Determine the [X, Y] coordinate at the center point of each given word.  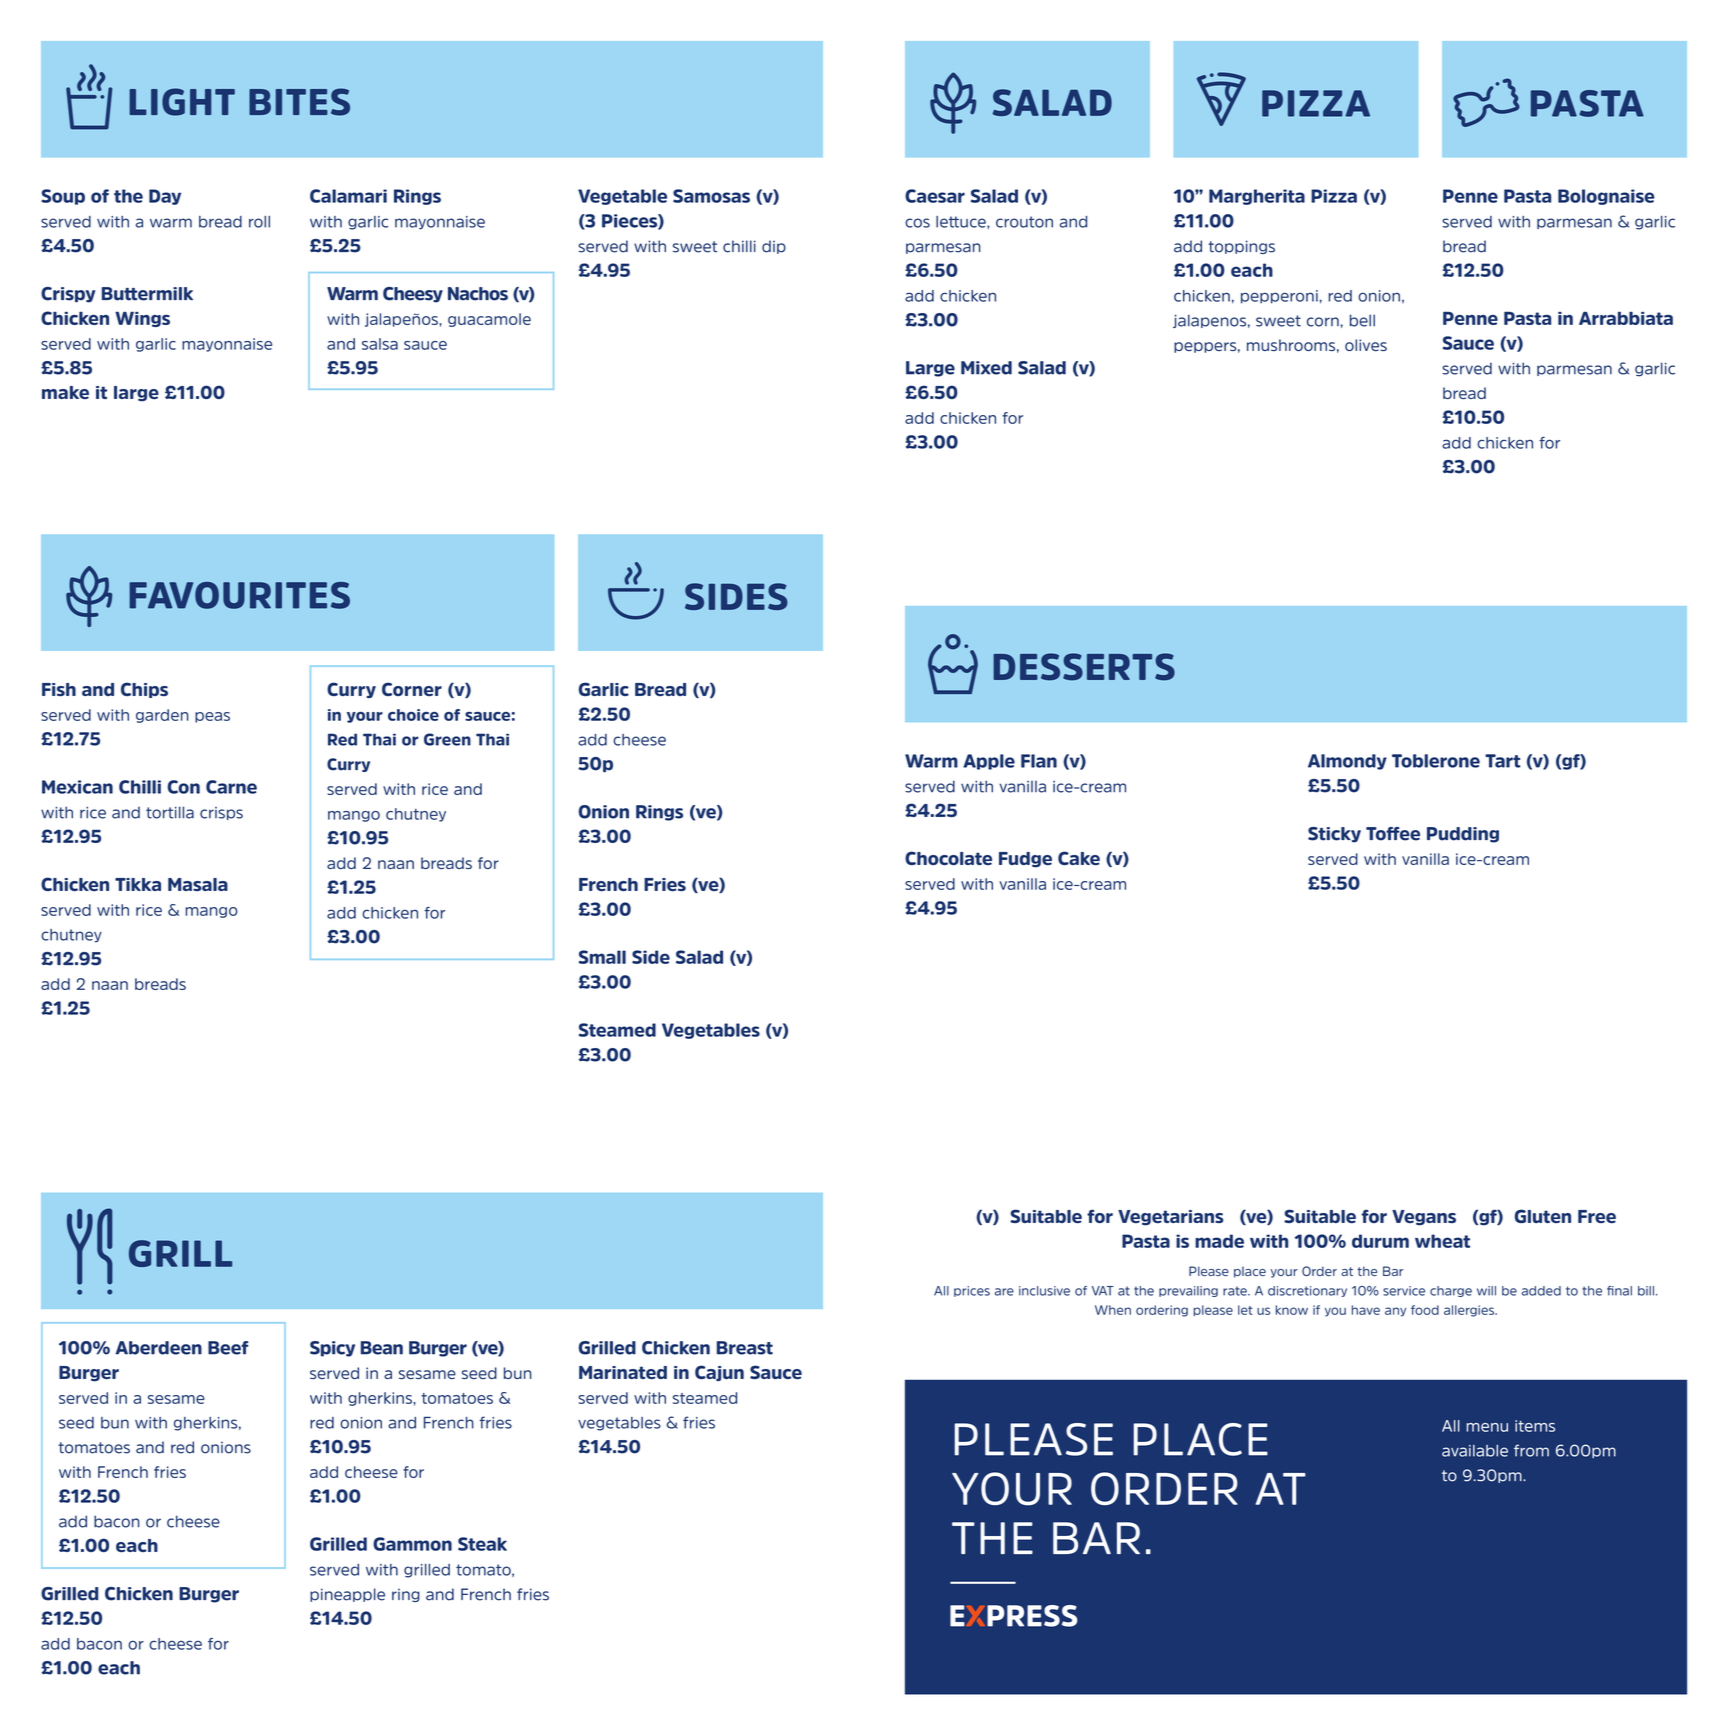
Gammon [412, 1544]
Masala [198, 884]
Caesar [935, 196]
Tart [1502, 761]
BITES [299, 102]
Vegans [1424, 1218]
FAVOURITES [239, 595]
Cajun [719, 1373]
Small [602, 957]
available [1475, 1451]
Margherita [1257, 197]
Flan [1039, 761]
